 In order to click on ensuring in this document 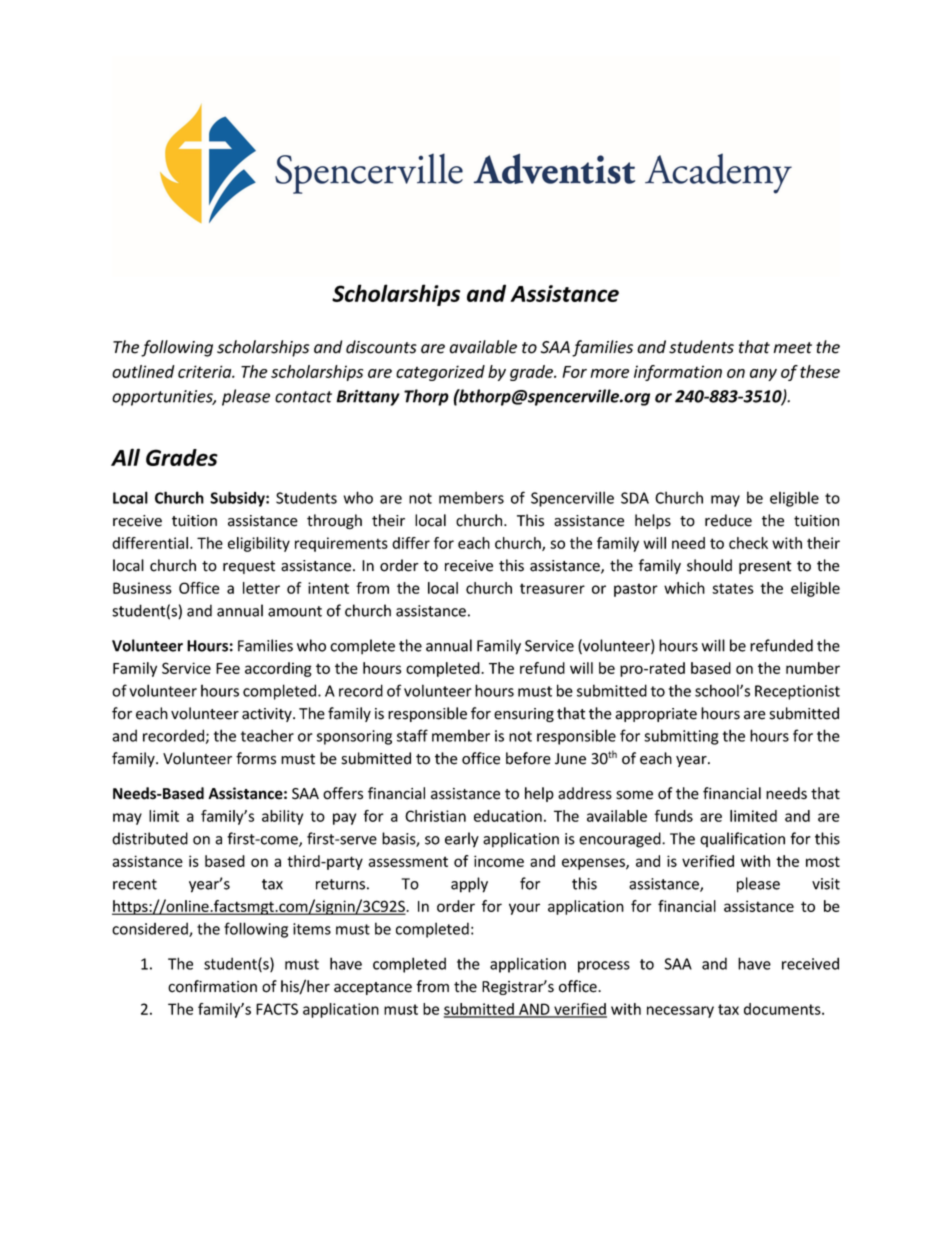, I will do `click(524, 715)`.
